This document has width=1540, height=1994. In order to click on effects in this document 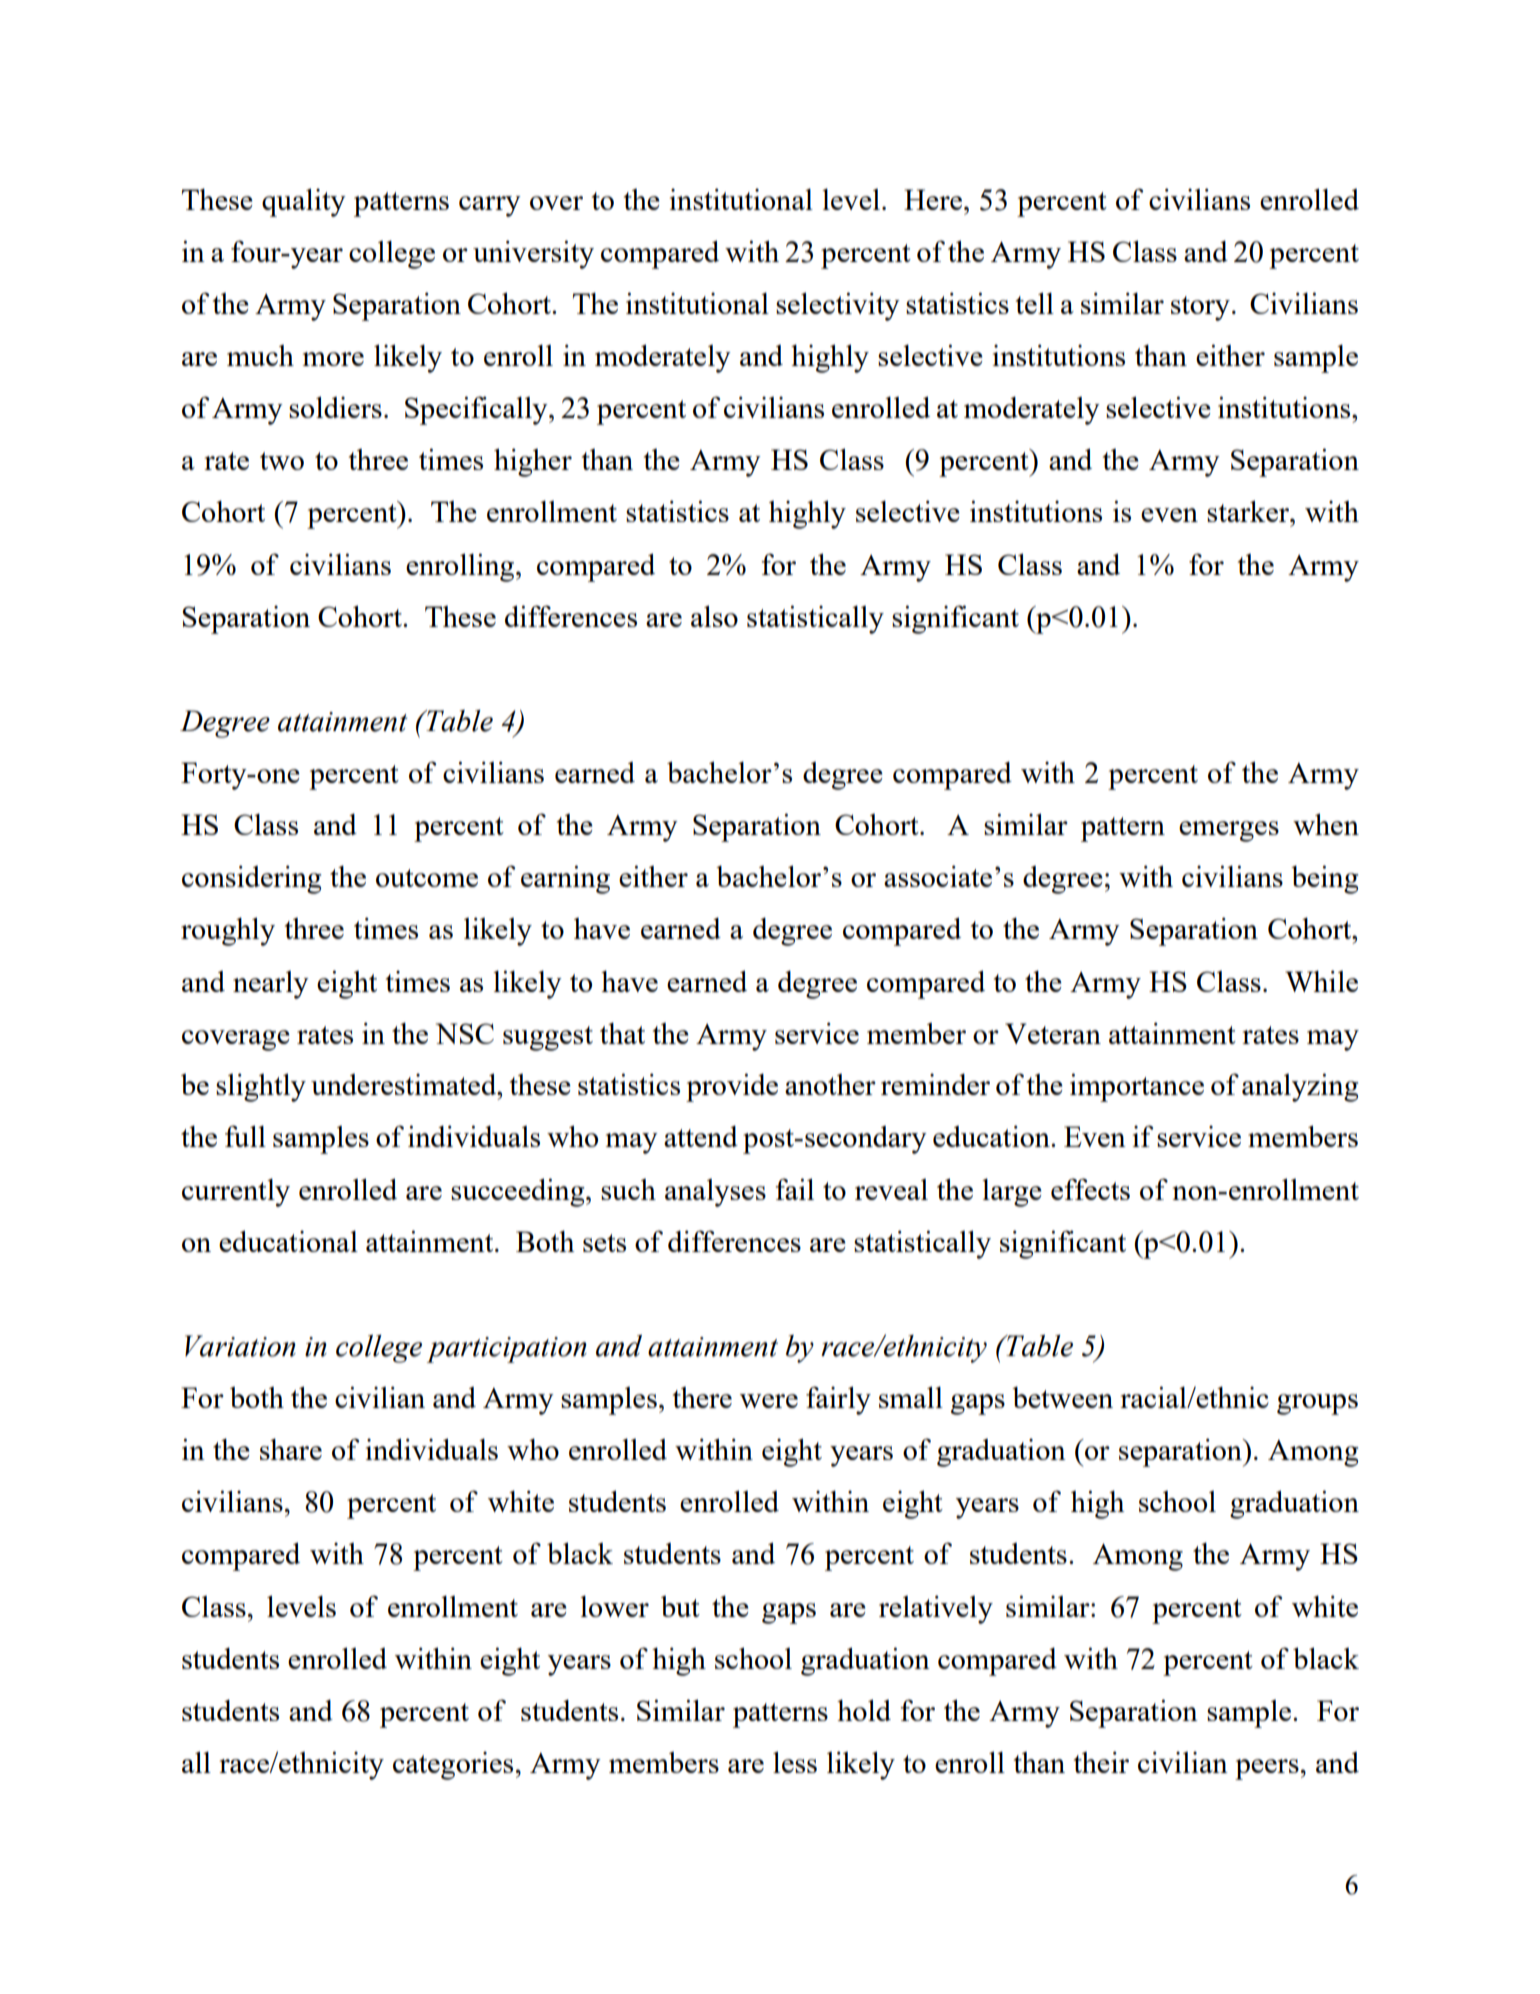, I will do `click(1090, 1189)`.
